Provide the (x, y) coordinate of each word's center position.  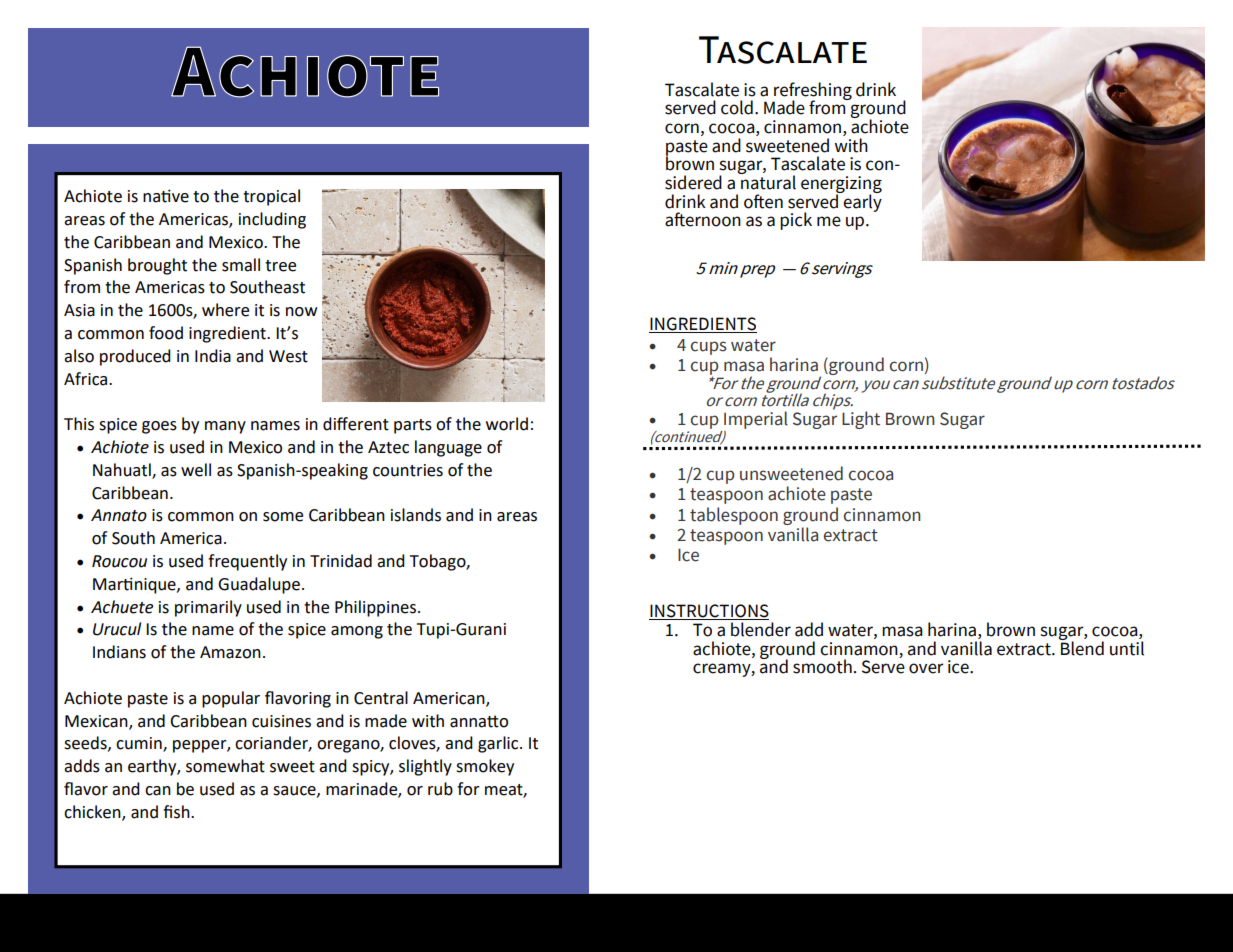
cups (709, 348)
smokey (485, 767)
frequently (247, 562)
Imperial (755, 421)
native (166, 196)
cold (737, 107)
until (1127, 648)
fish (177, 812)
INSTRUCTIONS (709, 612)
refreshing (812, 92)
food (166, 333)
